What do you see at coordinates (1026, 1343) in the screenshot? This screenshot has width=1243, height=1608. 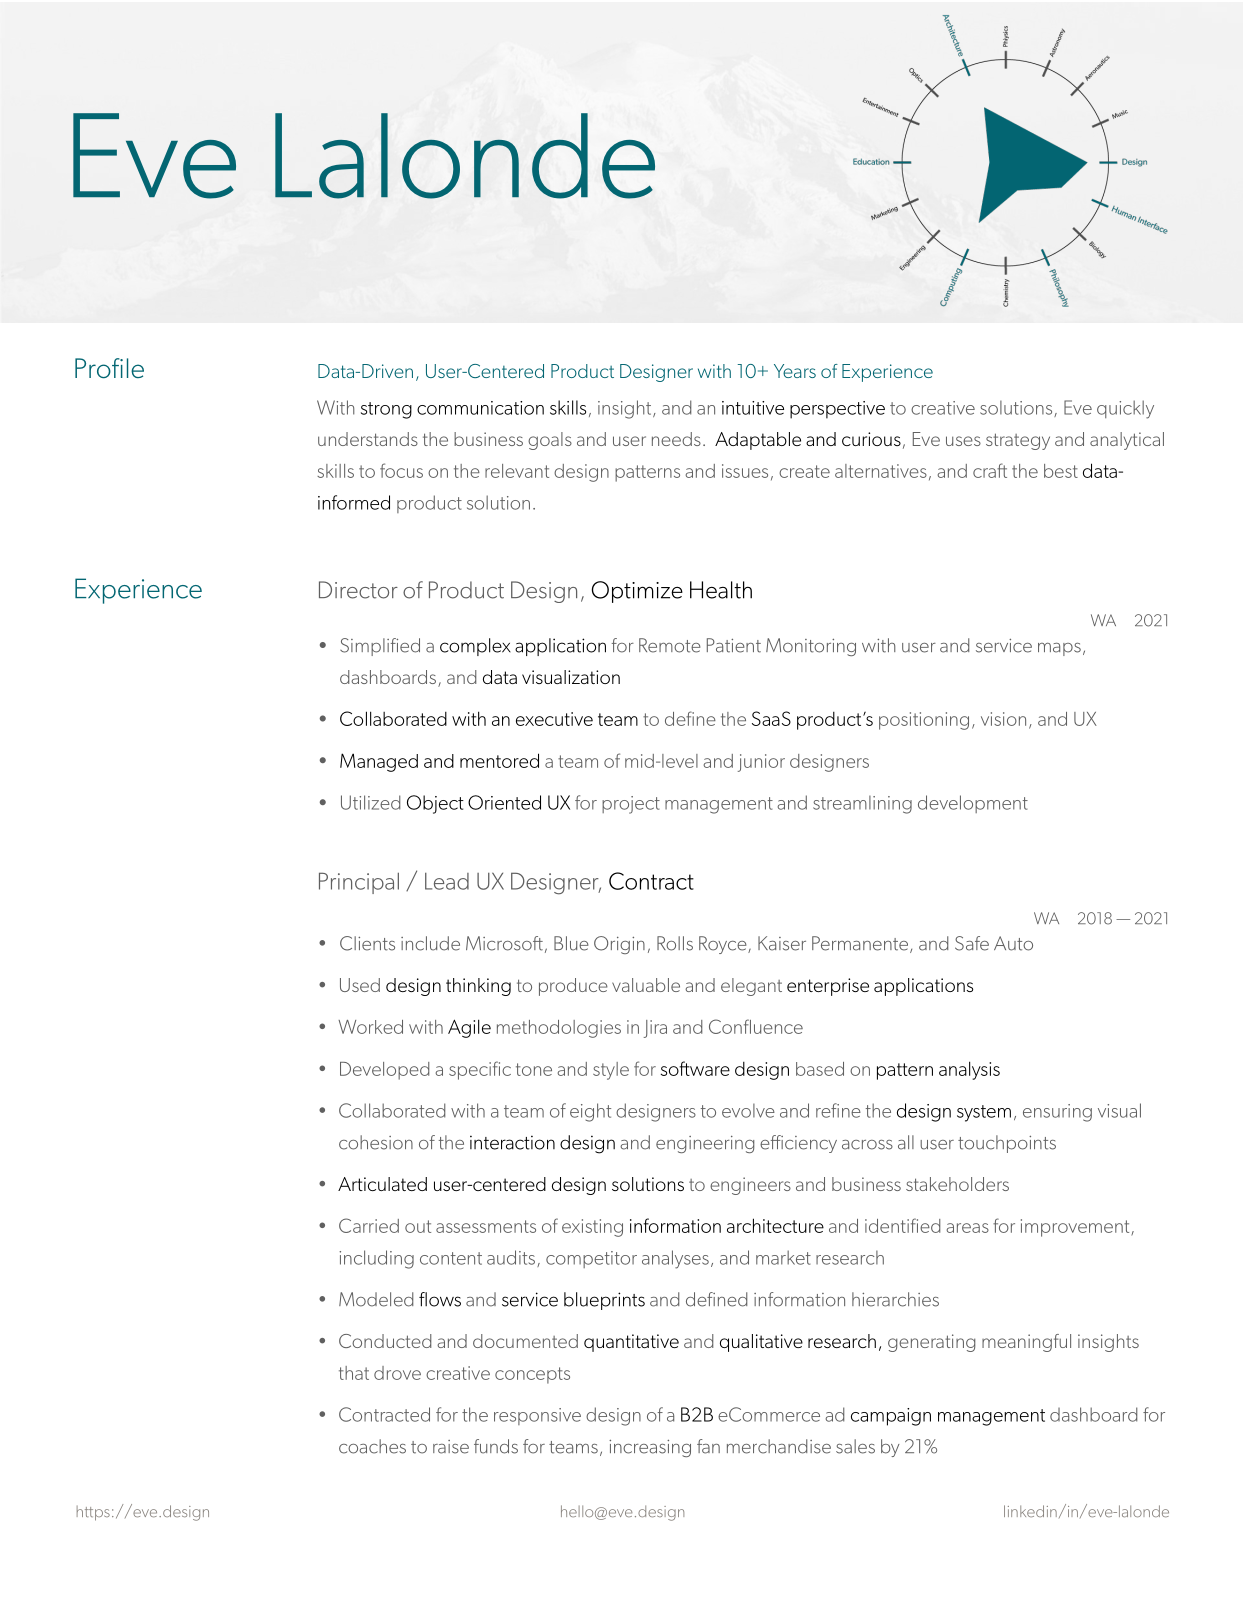 I see `meaningful` at bounding box center [1026, 1343].
